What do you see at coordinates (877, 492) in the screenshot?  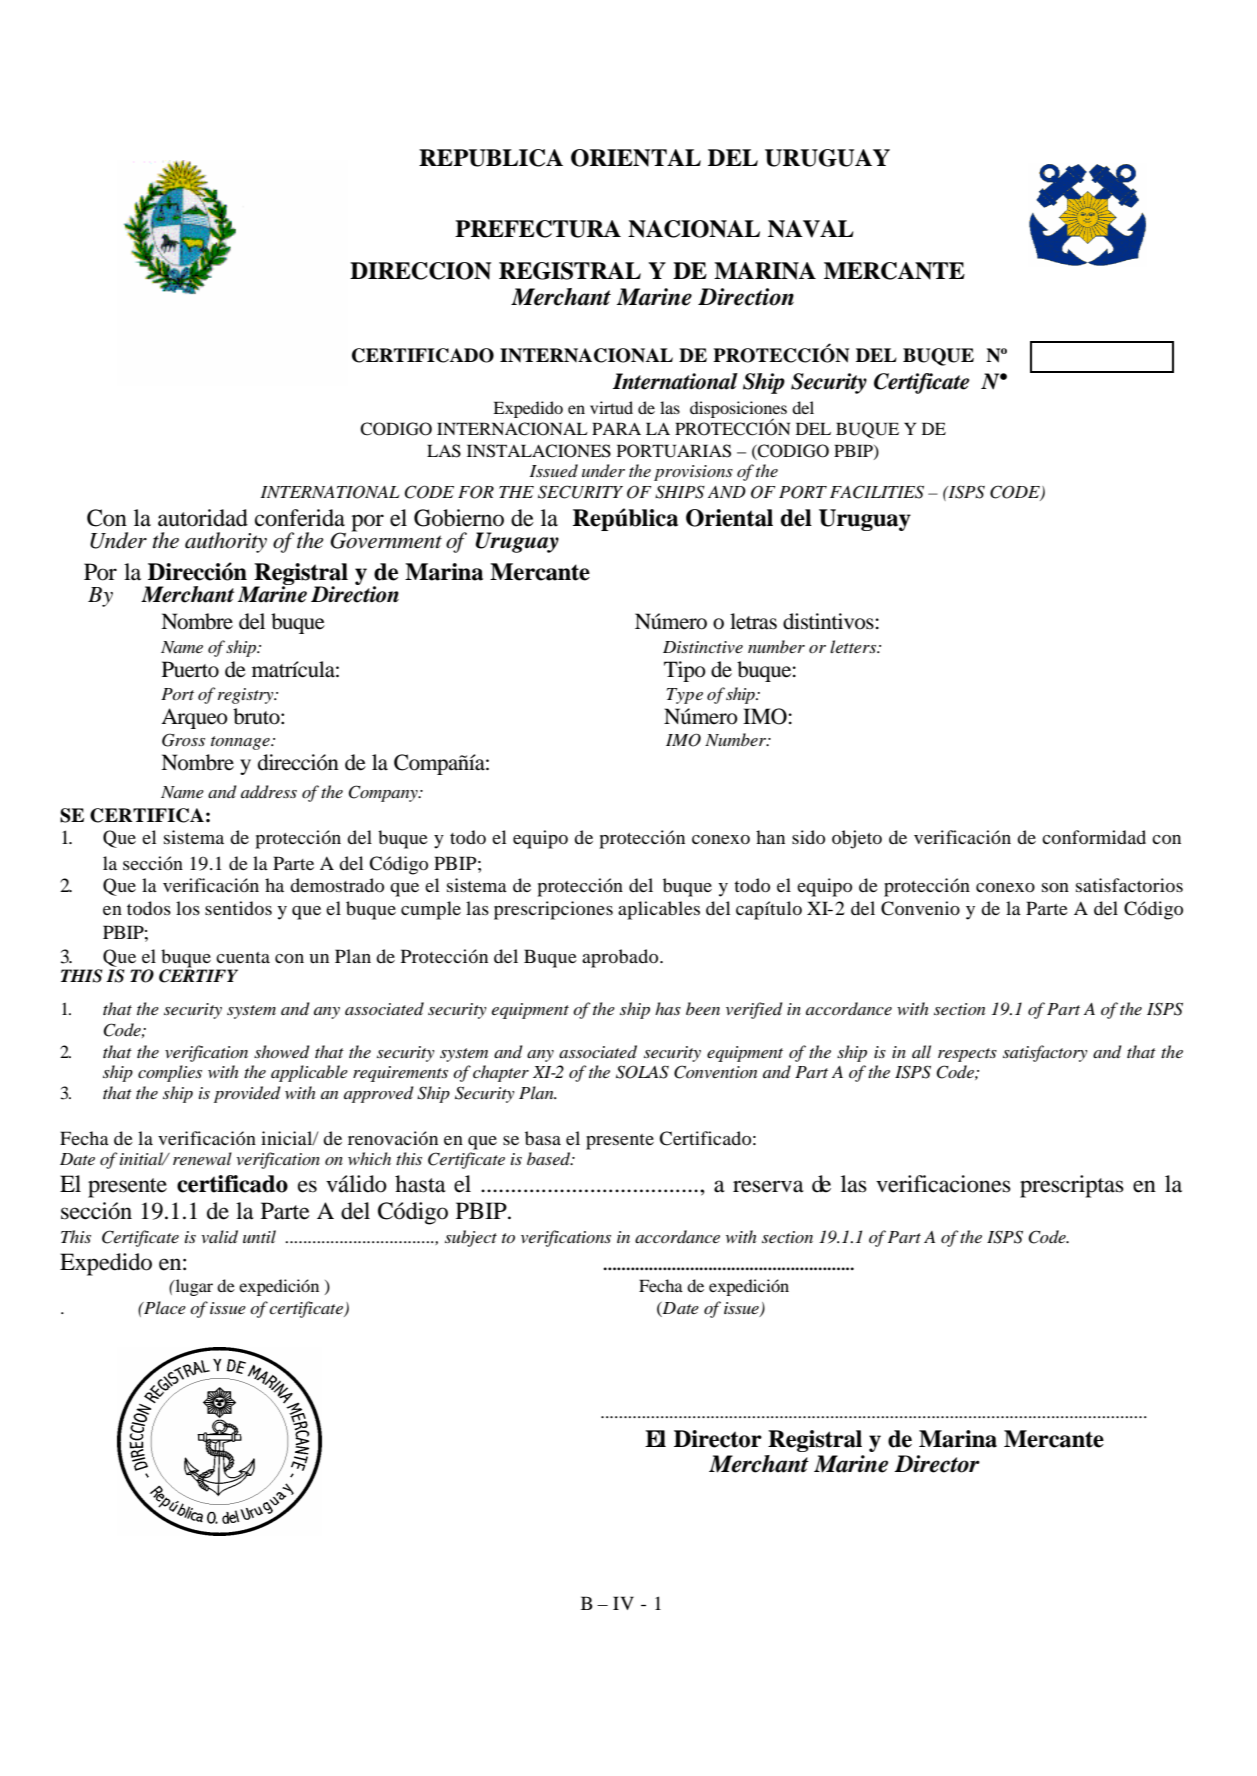 I see `FACILITIES` at bounding box center [877, 492].
